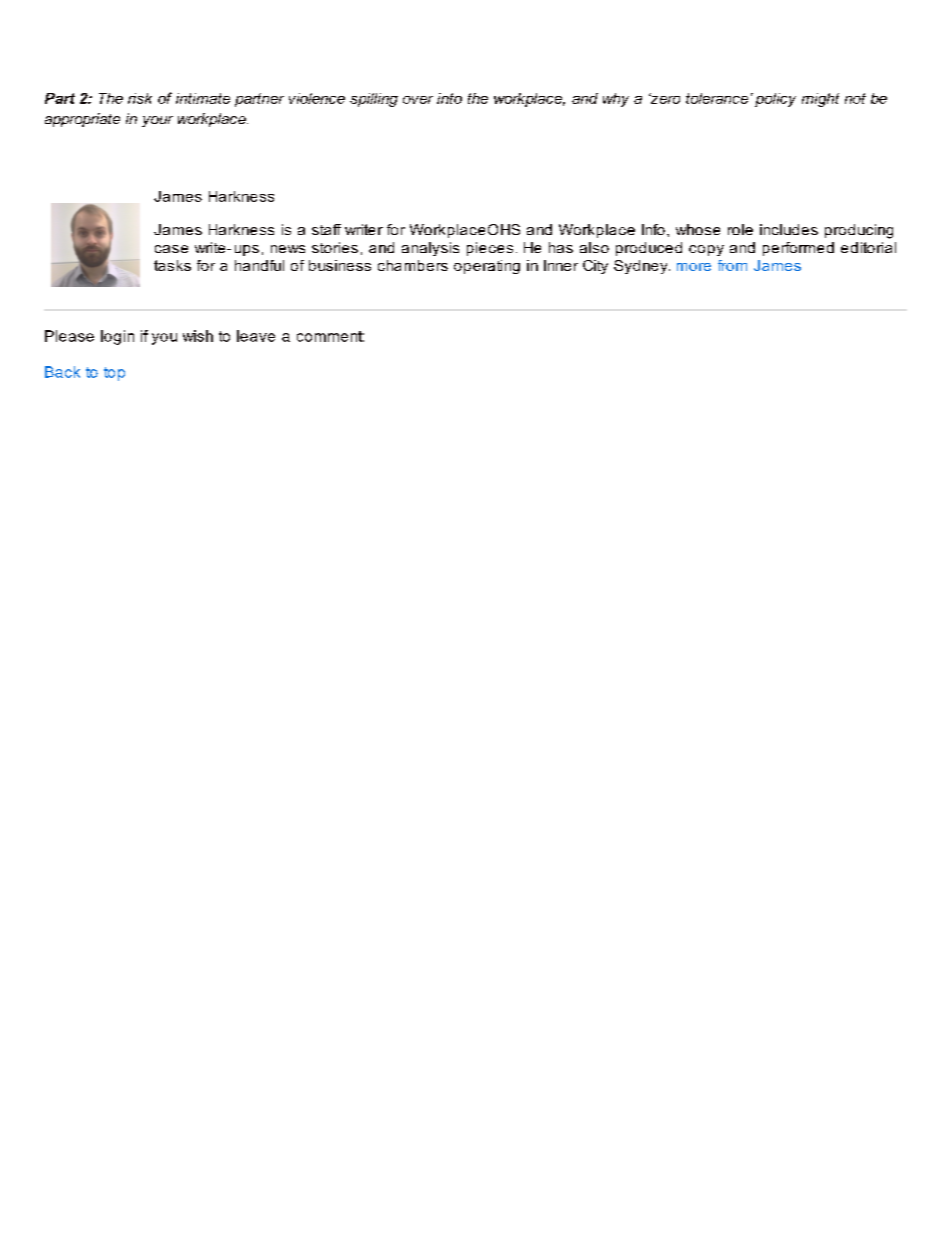 The height and width of the image is (1233, 952). What do you see at coordinates (775, 100) in the image?
I see `policy` at bounding box center [775, 100].
